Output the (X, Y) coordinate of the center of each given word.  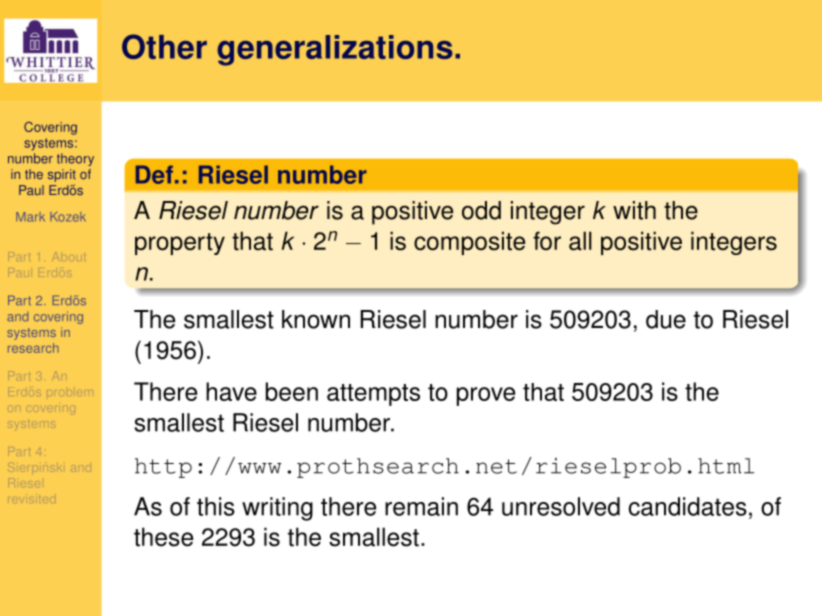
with (634, 210)
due (666, 319)
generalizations (335, 50)
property (180, 244)
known (316, 319)
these (163, 537)
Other (164, 46)
